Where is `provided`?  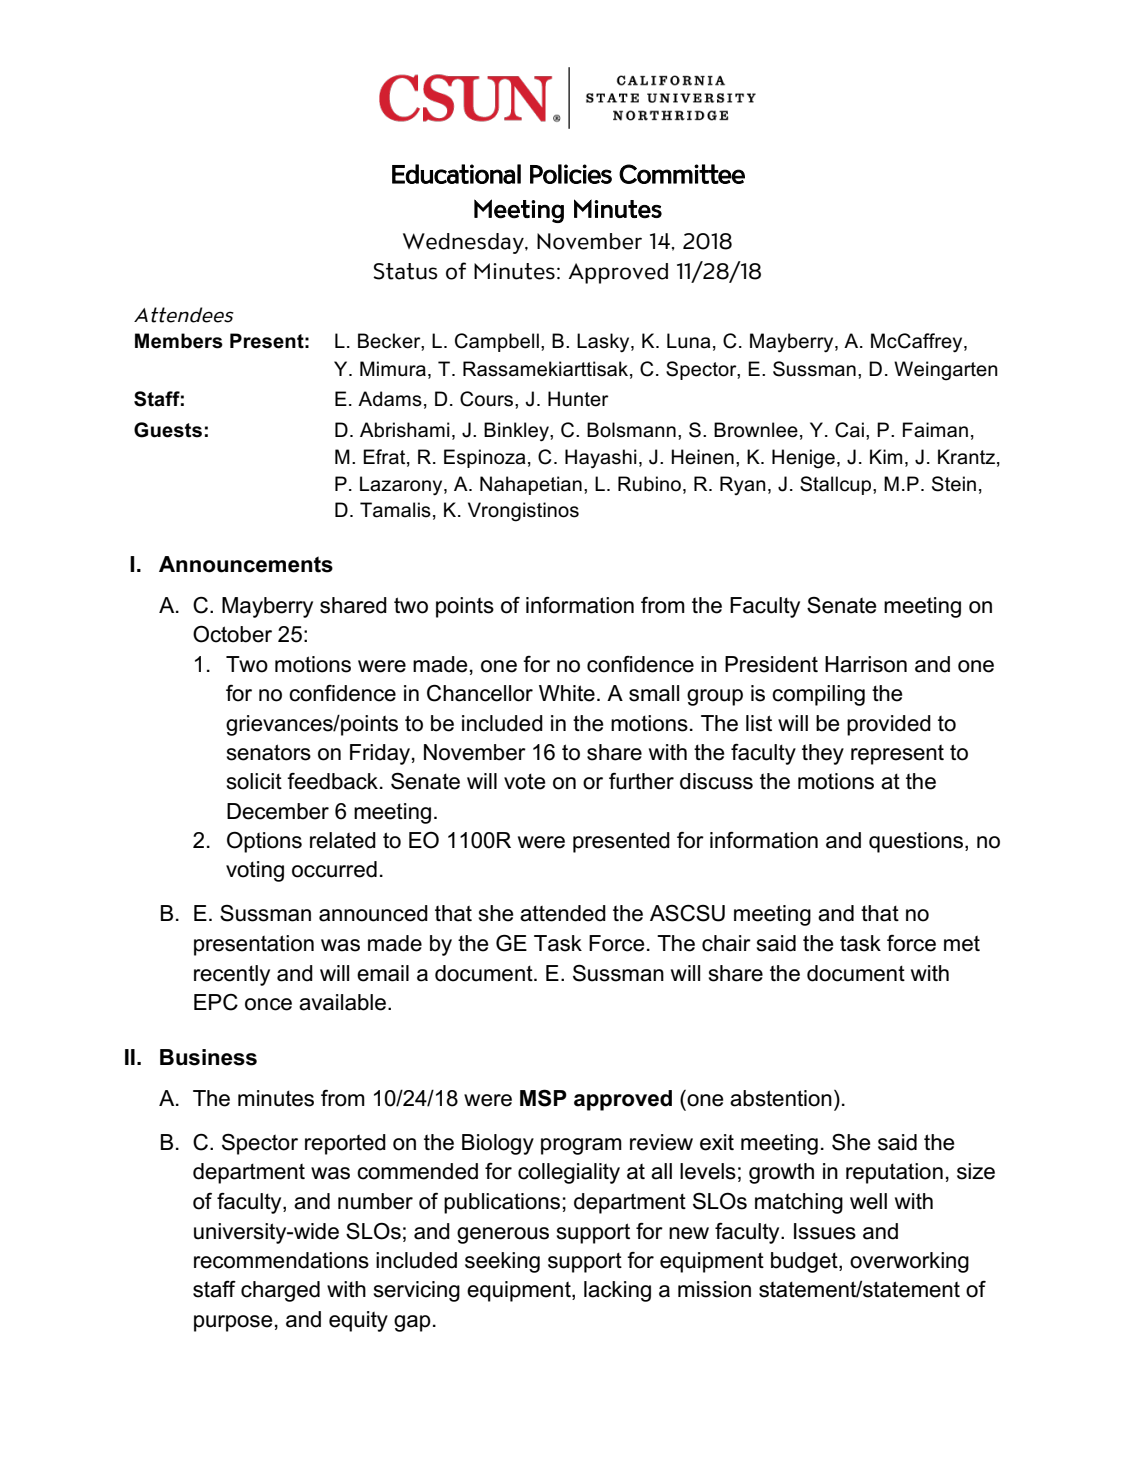
provided is located at coordinates (889, 725).
